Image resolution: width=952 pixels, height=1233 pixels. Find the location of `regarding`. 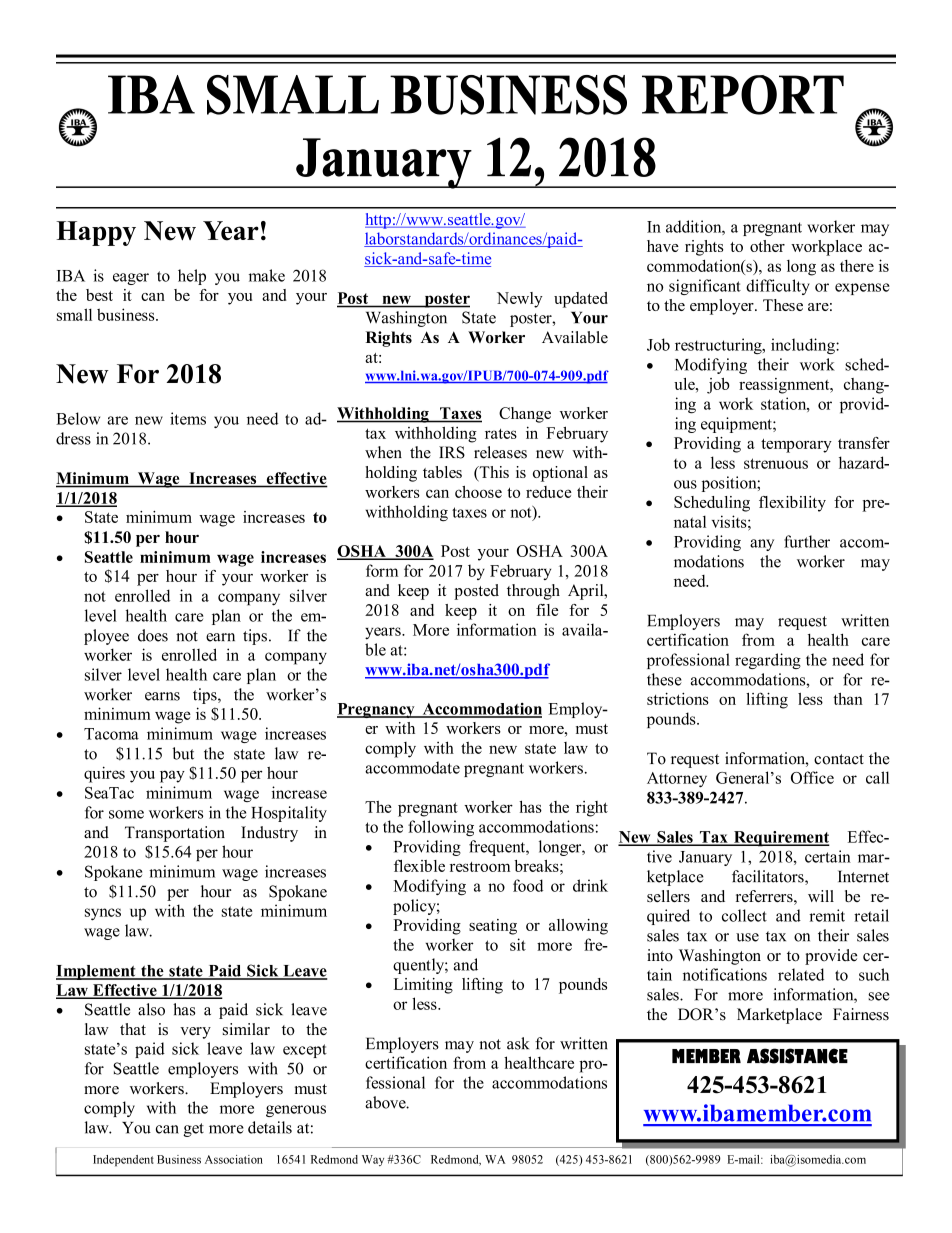

regarding is located at coordinates (768, 661).
